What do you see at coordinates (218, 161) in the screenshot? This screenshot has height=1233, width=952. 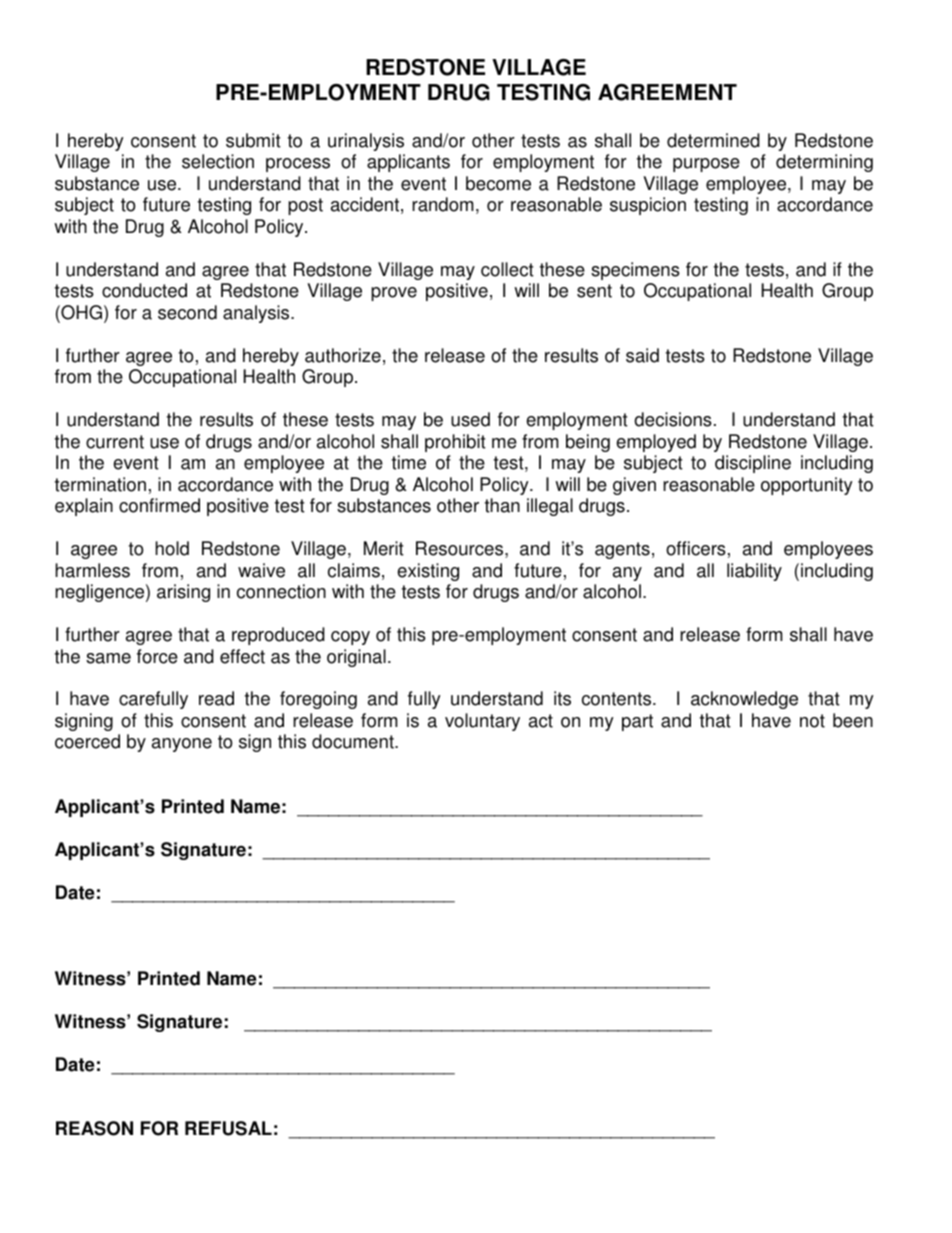 I see `selection` at bounding box center [218, 161].
